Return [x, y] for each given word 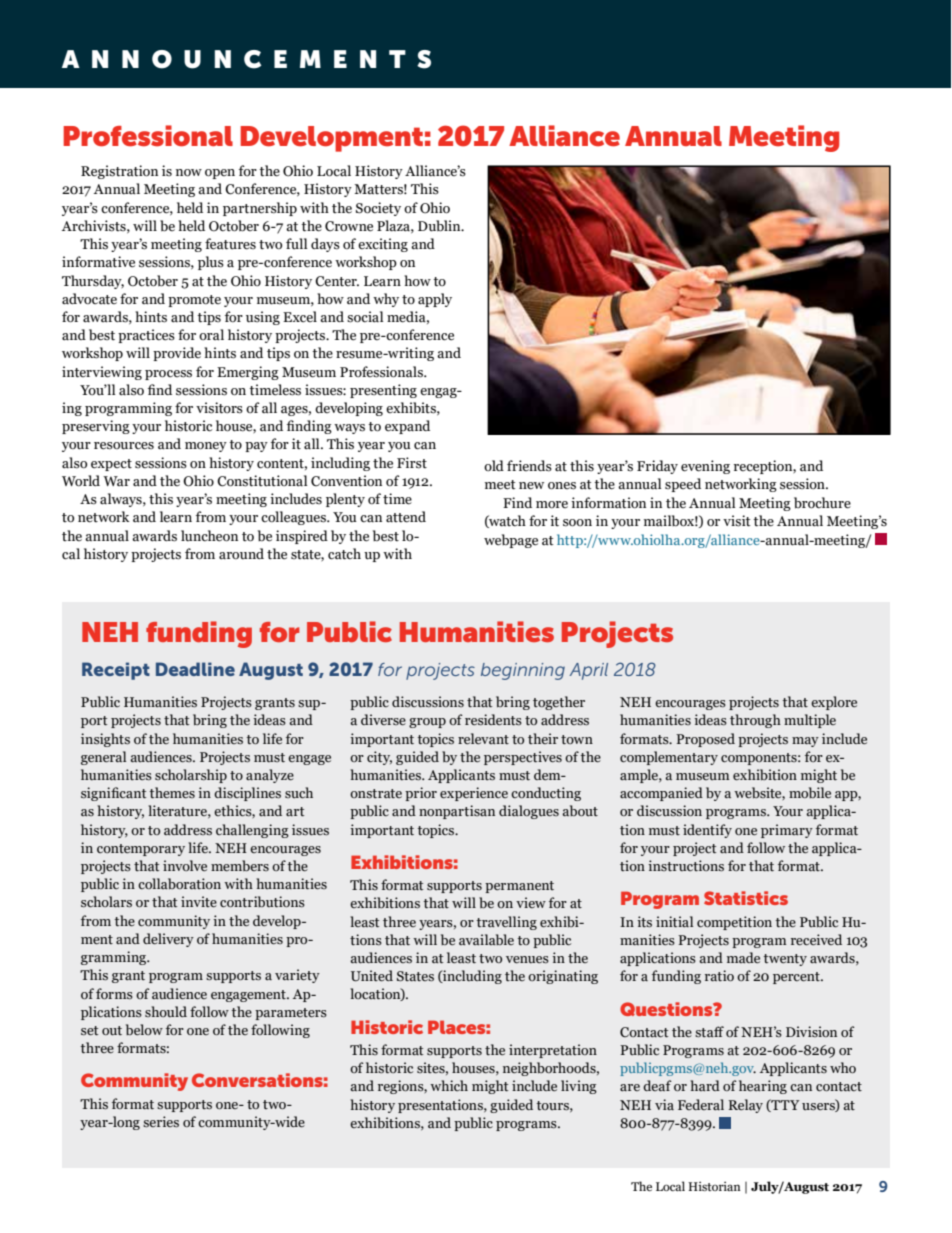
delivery [168, 940]
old [494, 465]
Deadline [195, 669]
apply [435, 300]
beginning [523, 671]
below [144, 1029]
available [486, 939]
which [449, 1085]
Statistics [746, 898]
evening [705, 467]
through [755, 721]
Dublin [440, 226]
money [206, 447]
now [189, 173]
